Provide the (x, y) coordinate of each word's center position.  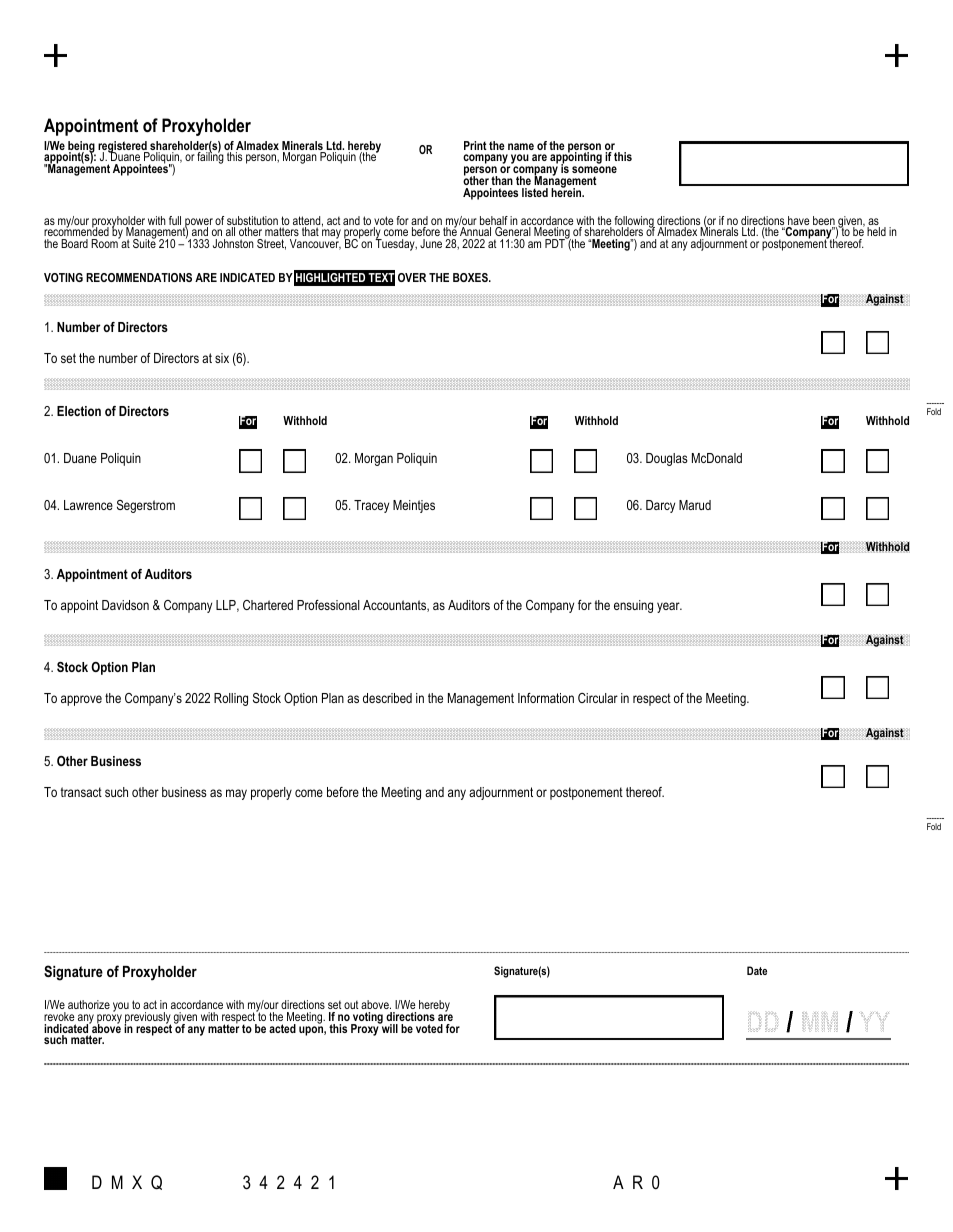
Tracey (371, 506)
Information (546, 698)
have (798, 222)
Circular (598, 698)
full (175, 220)
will (389, 1027)
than (502, 180)
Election (79, 411)
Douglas (667, 459)
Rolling (231, 699)
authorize (89, 1004)
